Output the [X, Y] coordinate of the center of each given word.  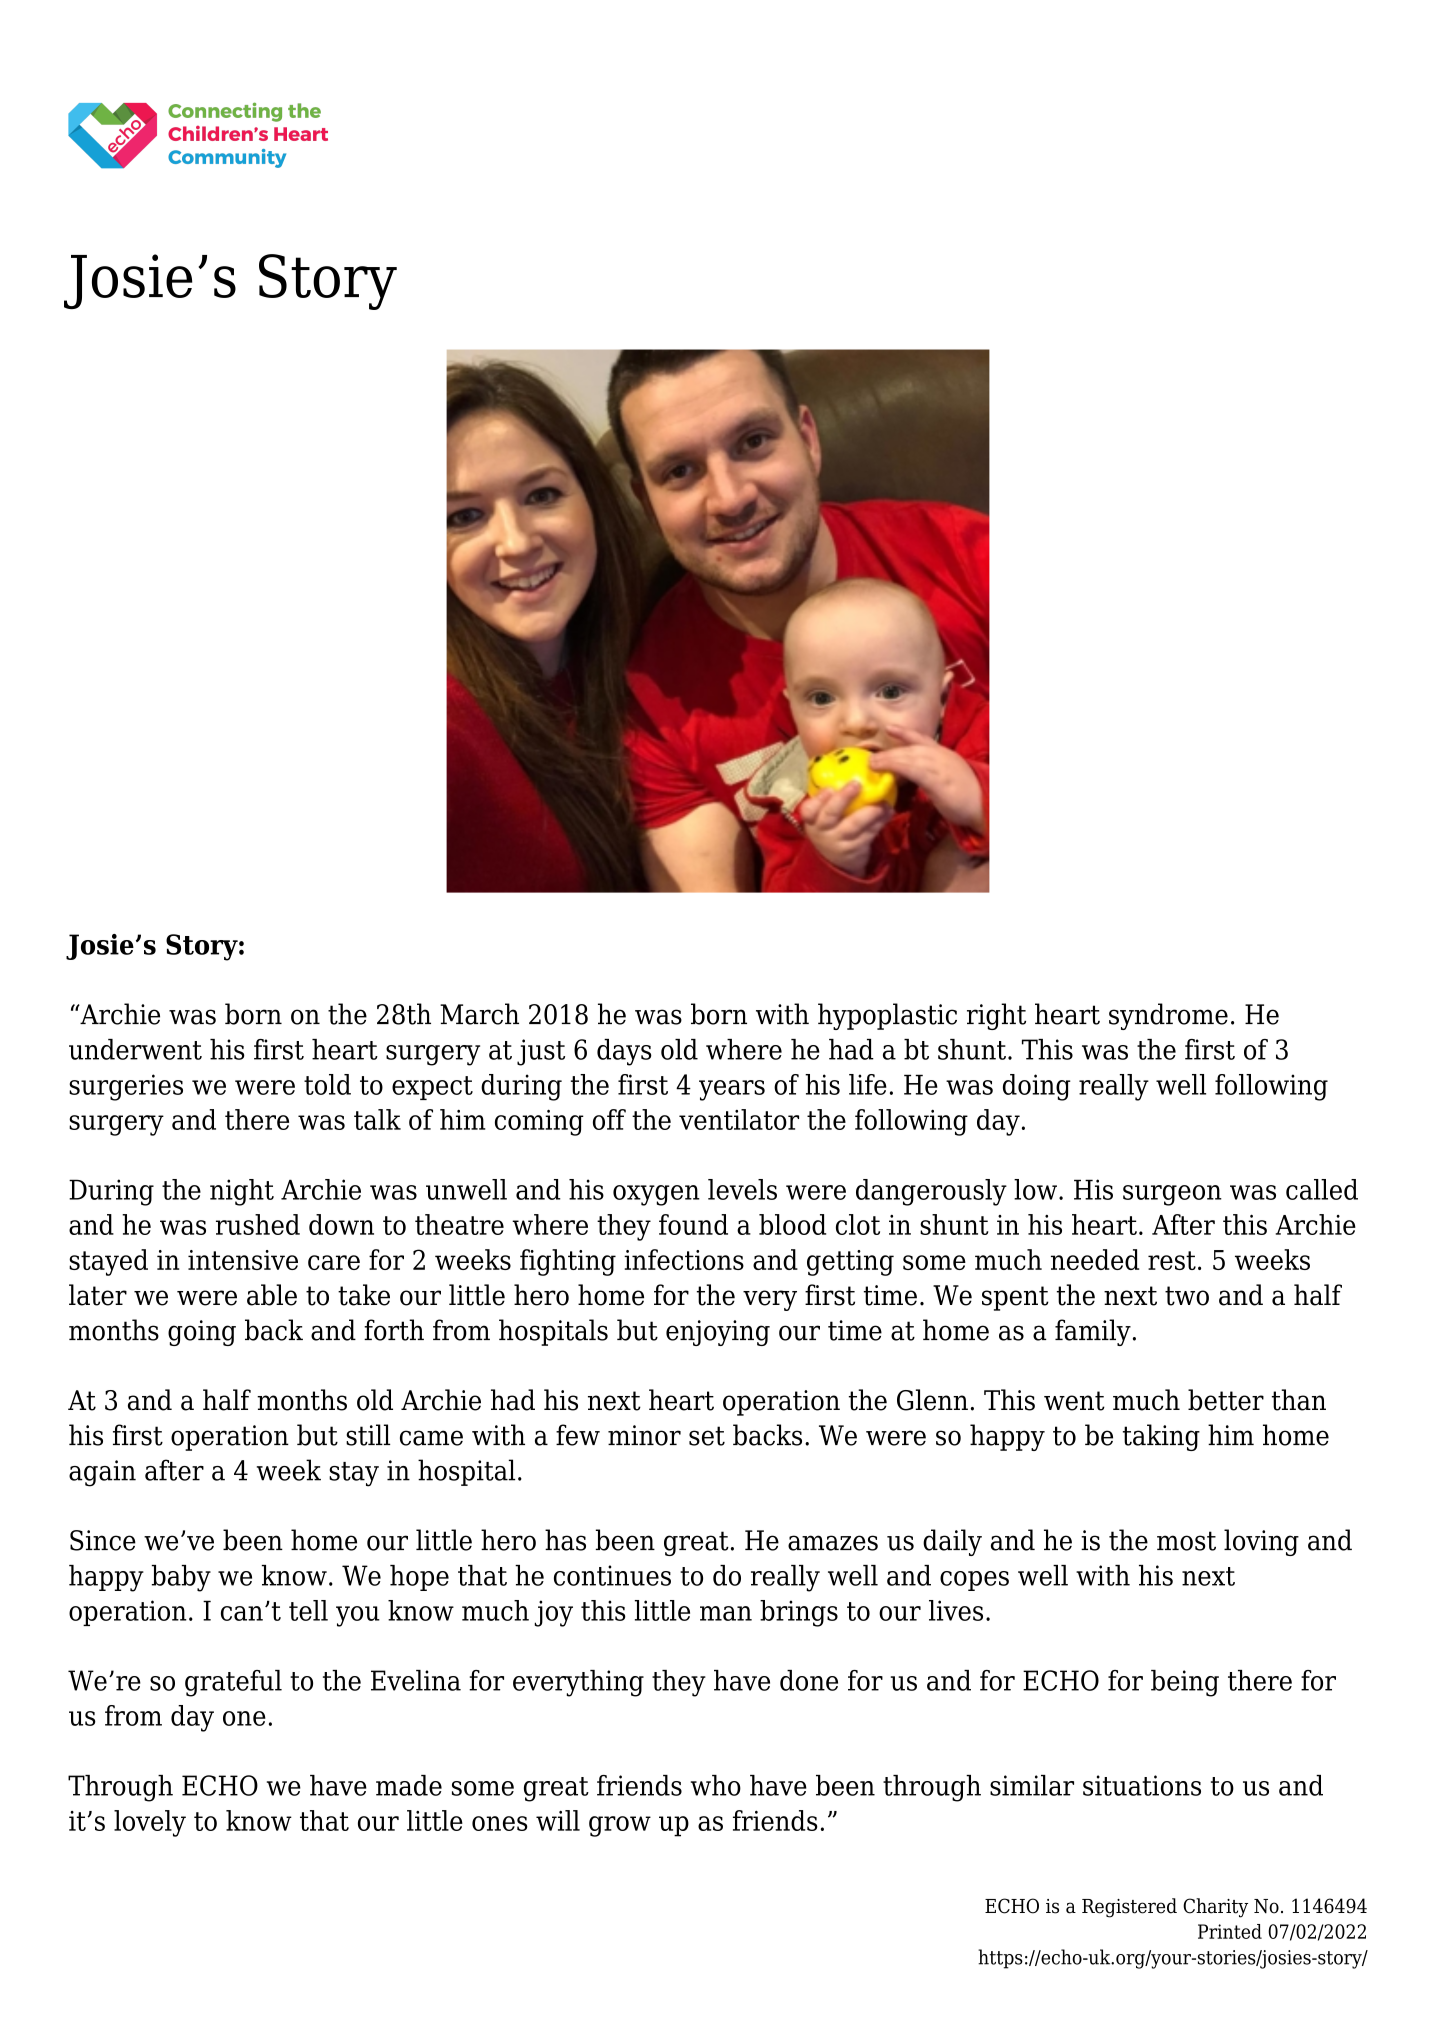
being [1185, 1683]
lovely [150, 1823]
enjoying [718, 1333]
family [1093, 1332]
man [726, 1613]
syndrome [1168, 1016]
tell [308, 1610]
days [624, 1052]
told [327, 1084]
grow [620, 1826]
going [202, 1333]
